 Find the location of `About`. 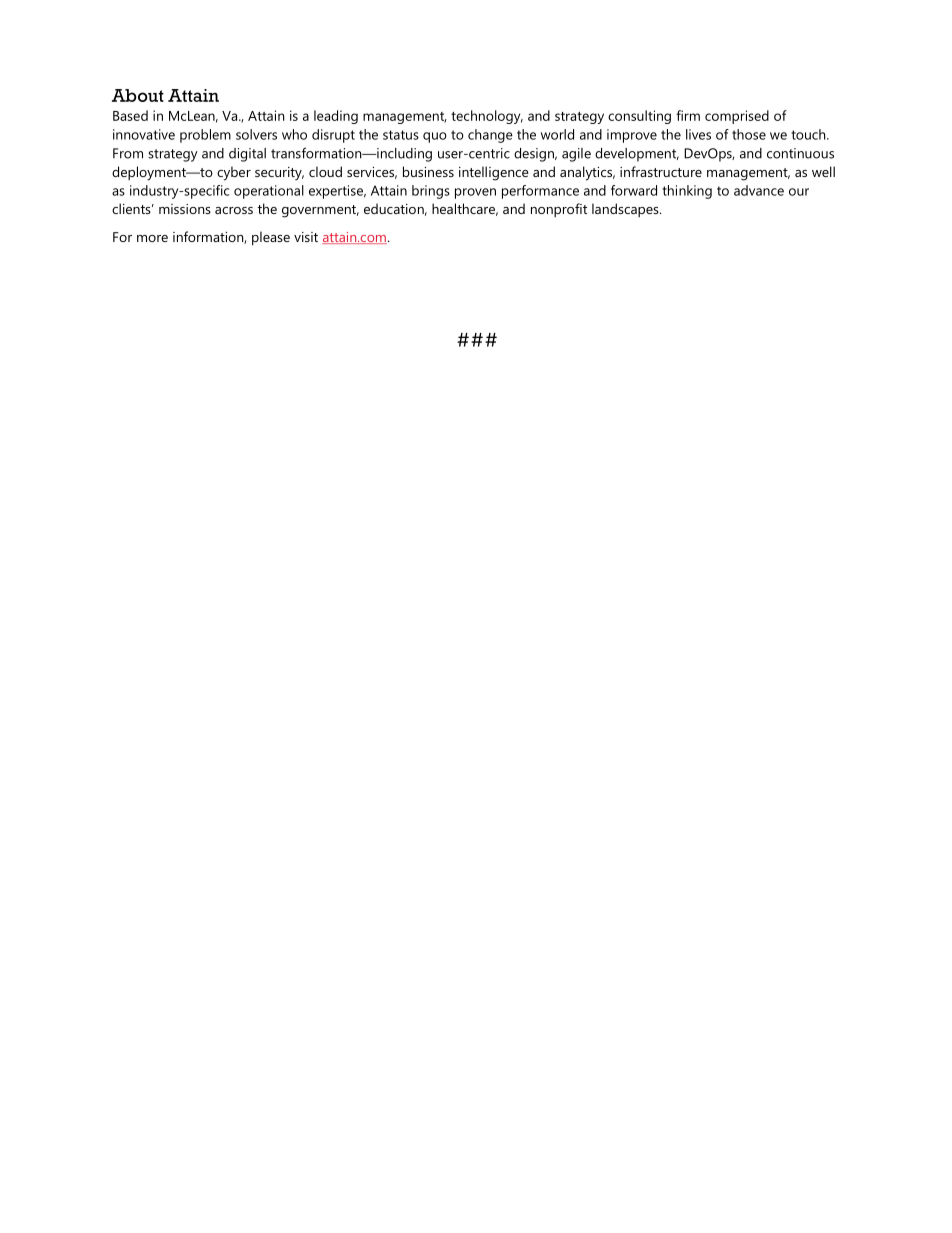

About is located at coordinates (138, 95).
